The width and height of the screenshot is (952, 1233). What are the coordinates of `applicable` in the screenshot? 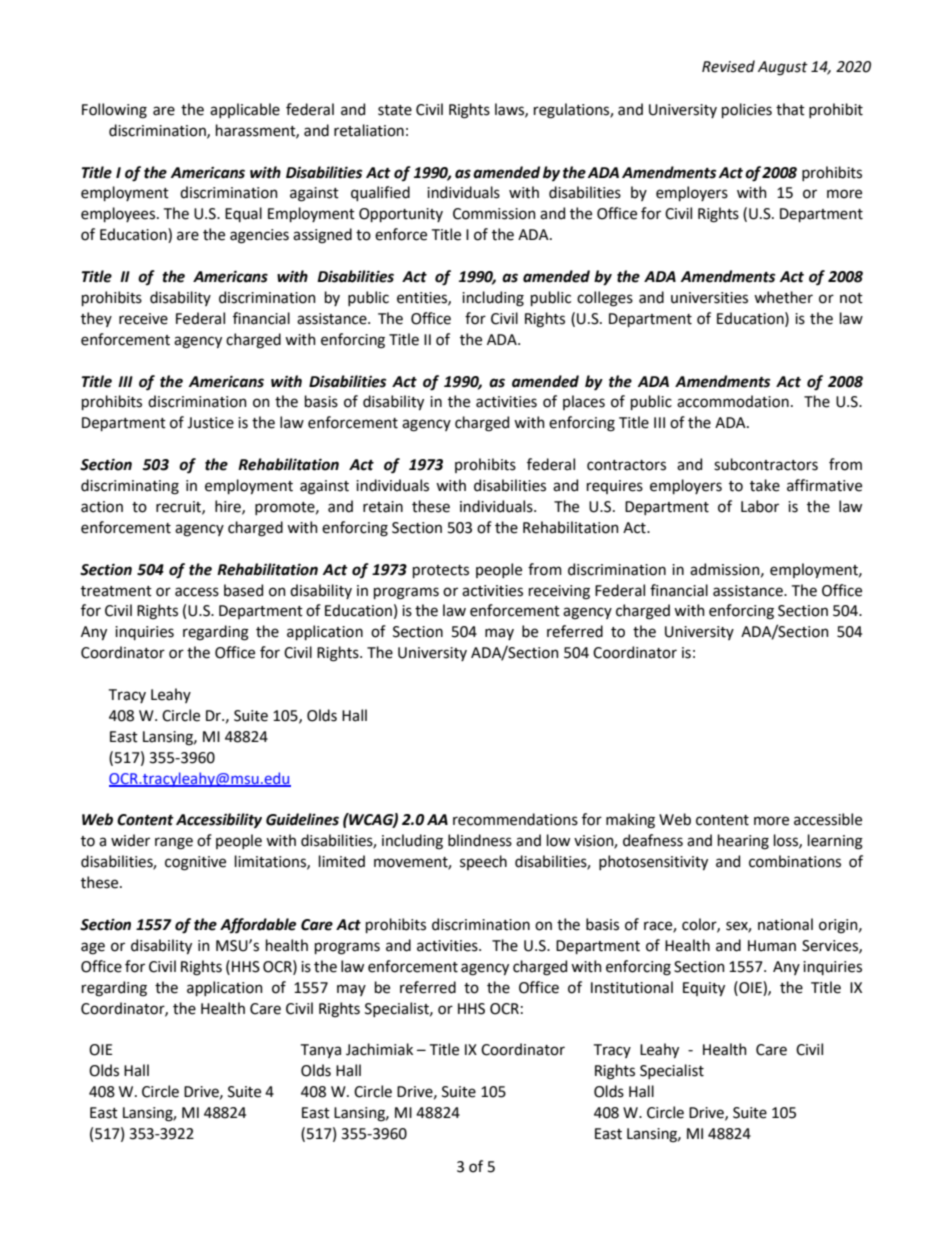 It's located at (245, 110).
